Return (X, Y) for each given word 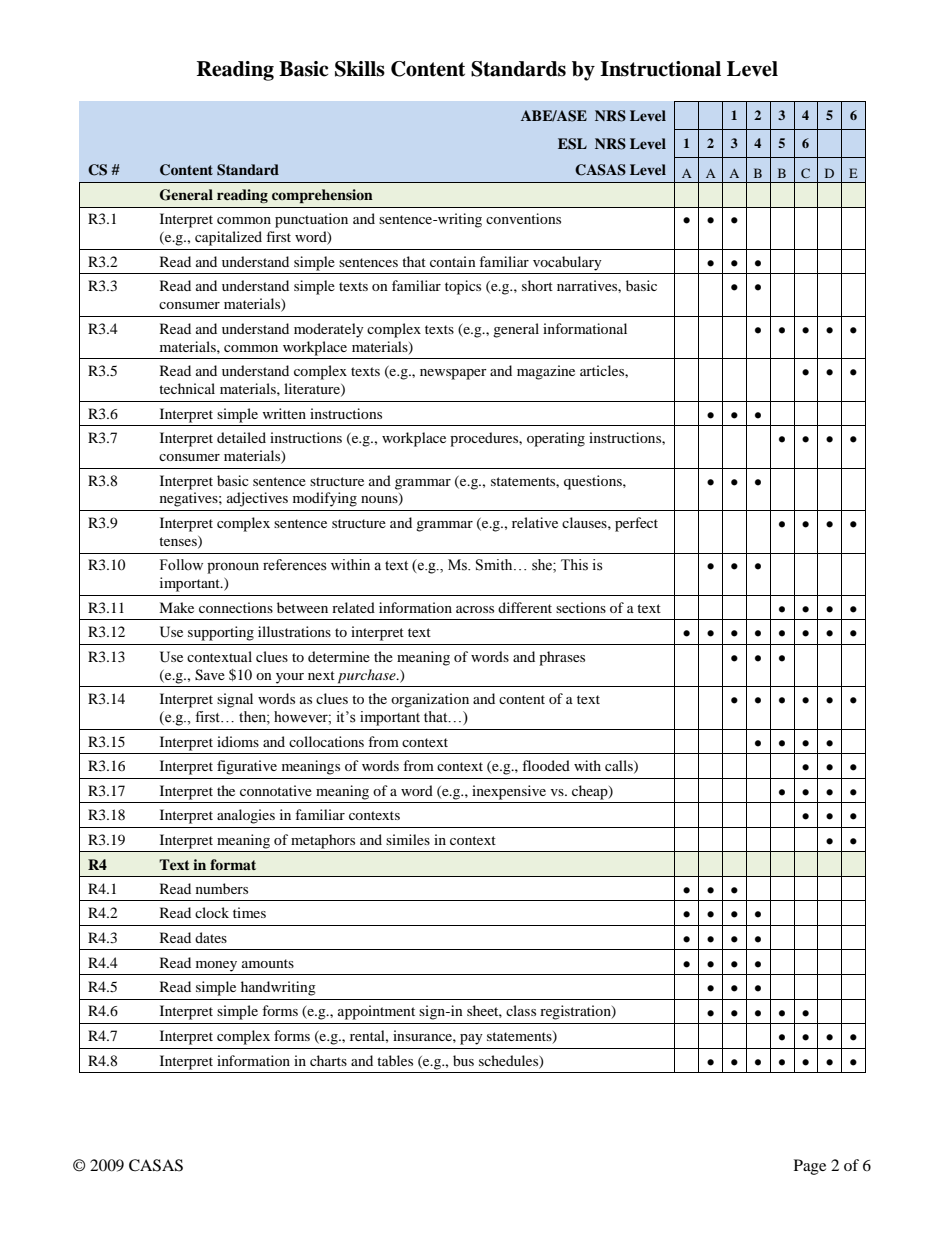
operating (556, 439)
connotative (276, 790)
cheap (591, 792)
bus (463, 1060)
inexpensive (509, 792)
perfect (636, 524)
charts (328, 1060)
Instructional (660, 69)
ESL (572, 144)
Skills (360, 69)
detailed (241, 437)
